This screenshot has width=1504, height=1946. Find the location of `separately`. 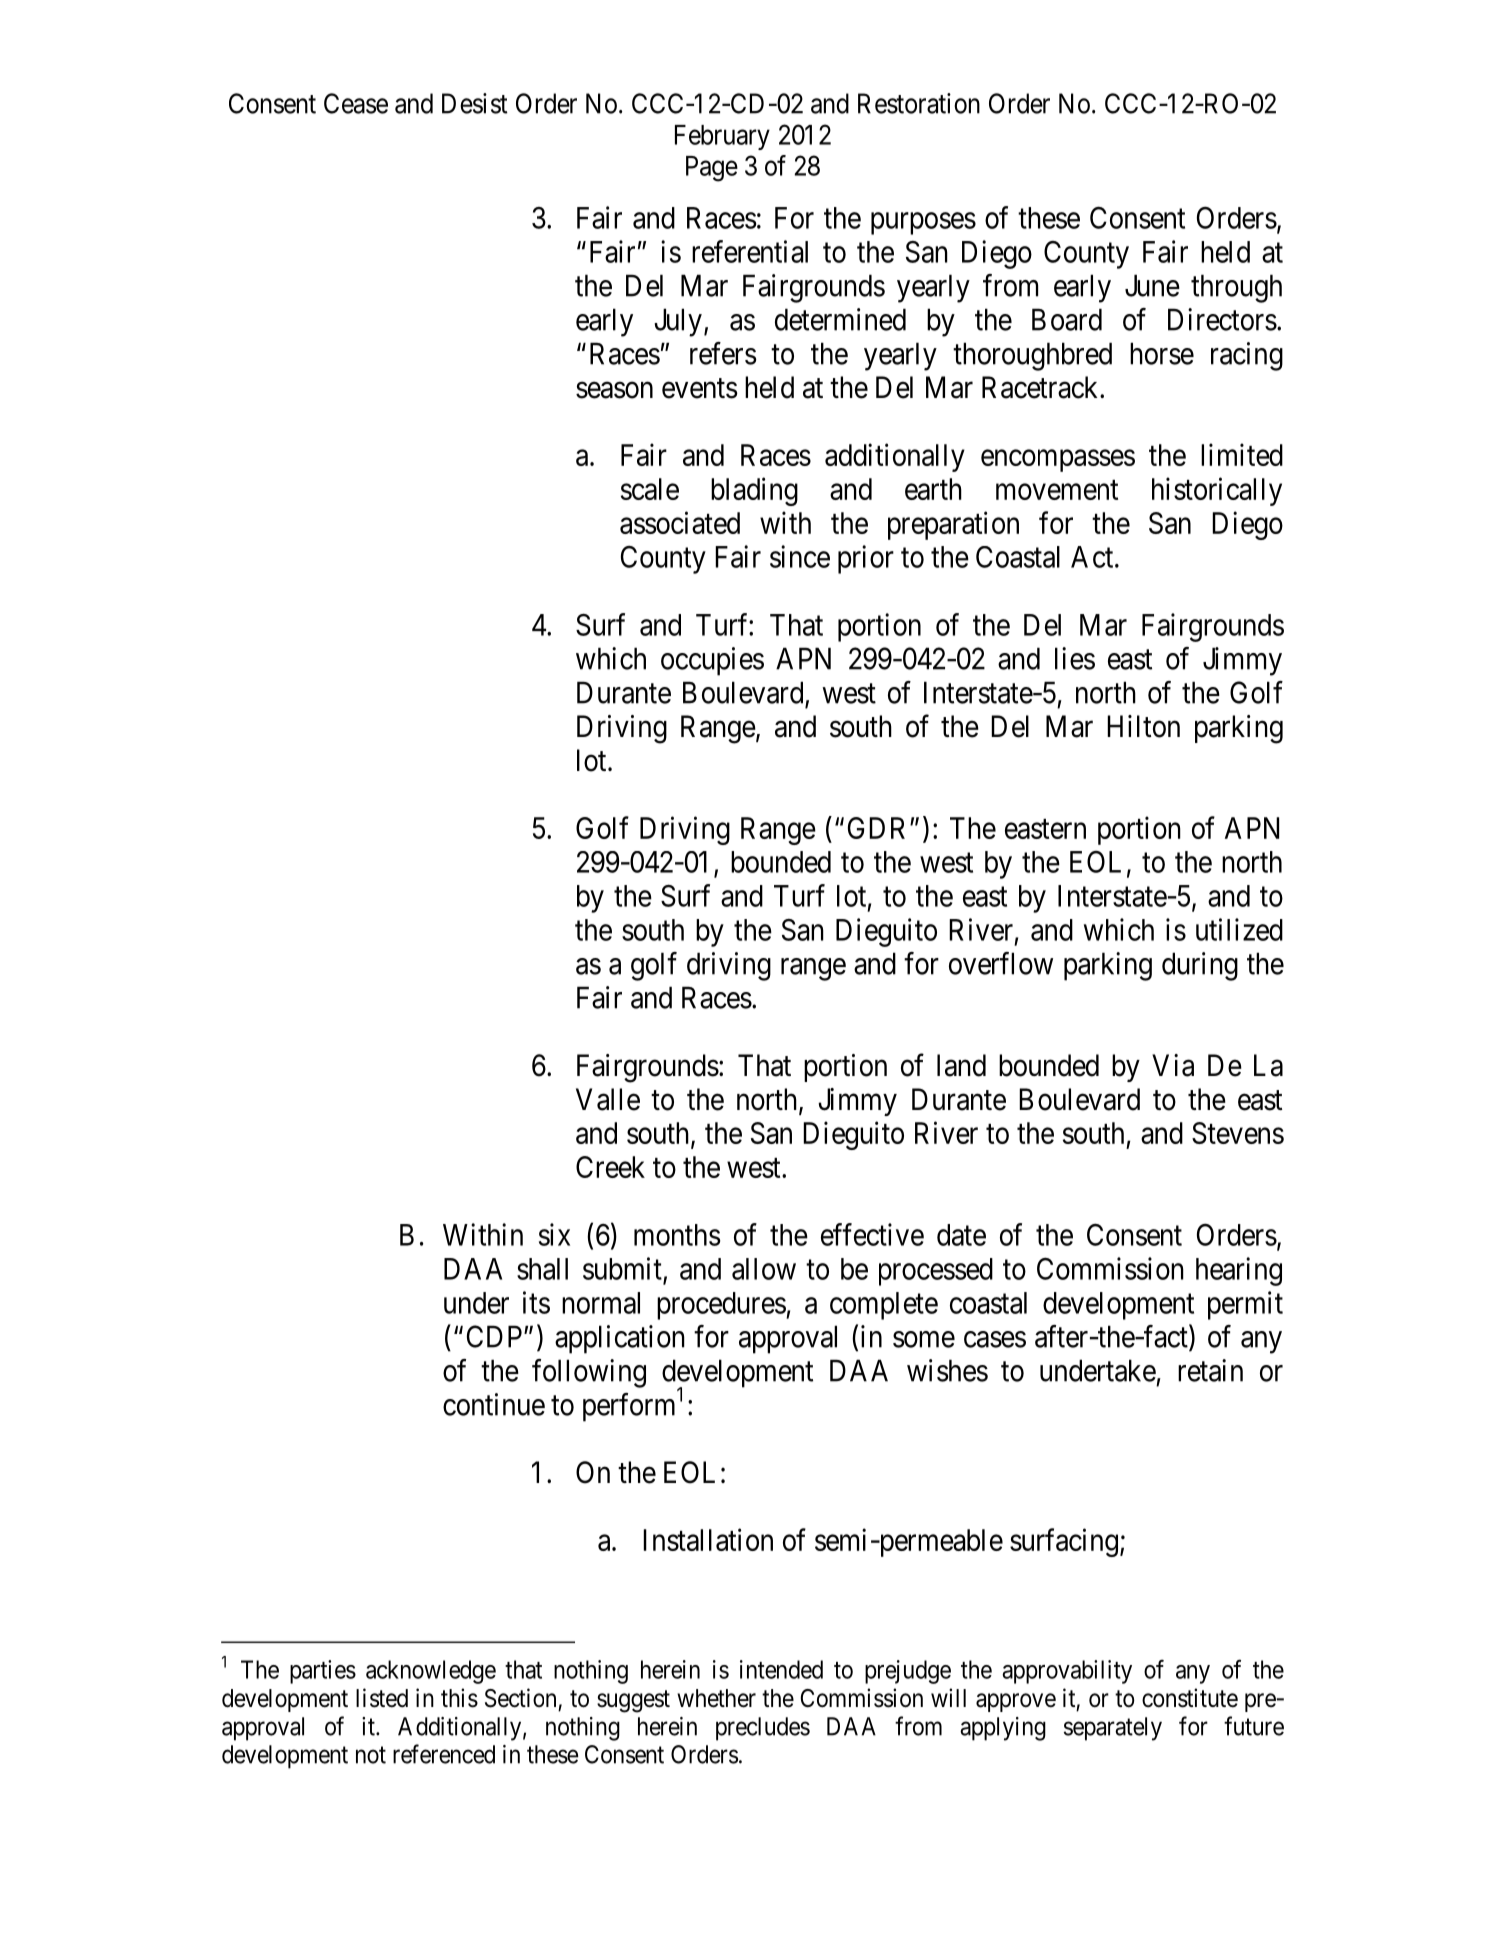

separately is located at coordinates (1113, 1729).
